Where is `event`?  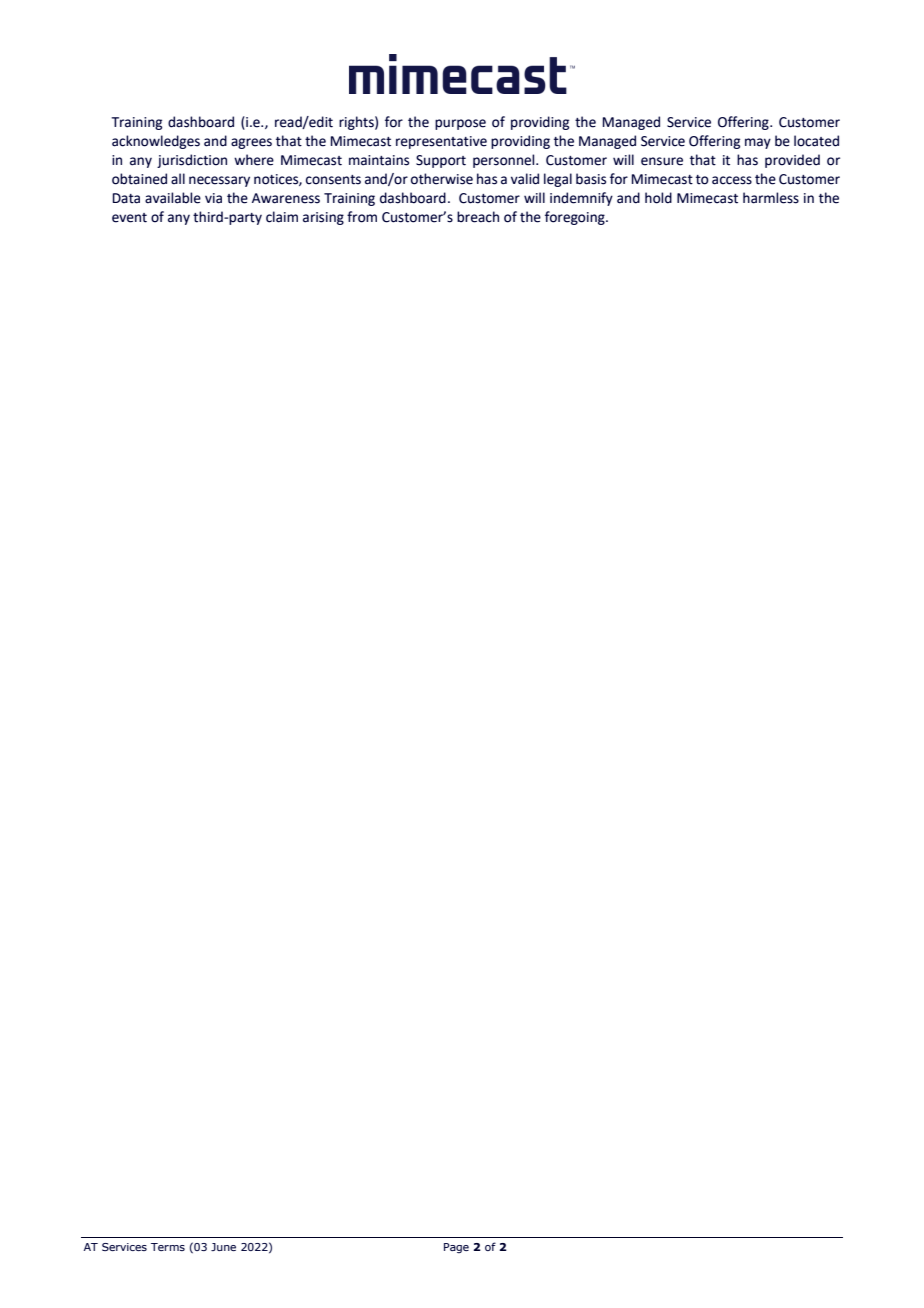 event is located at coordinates (129, 218).
